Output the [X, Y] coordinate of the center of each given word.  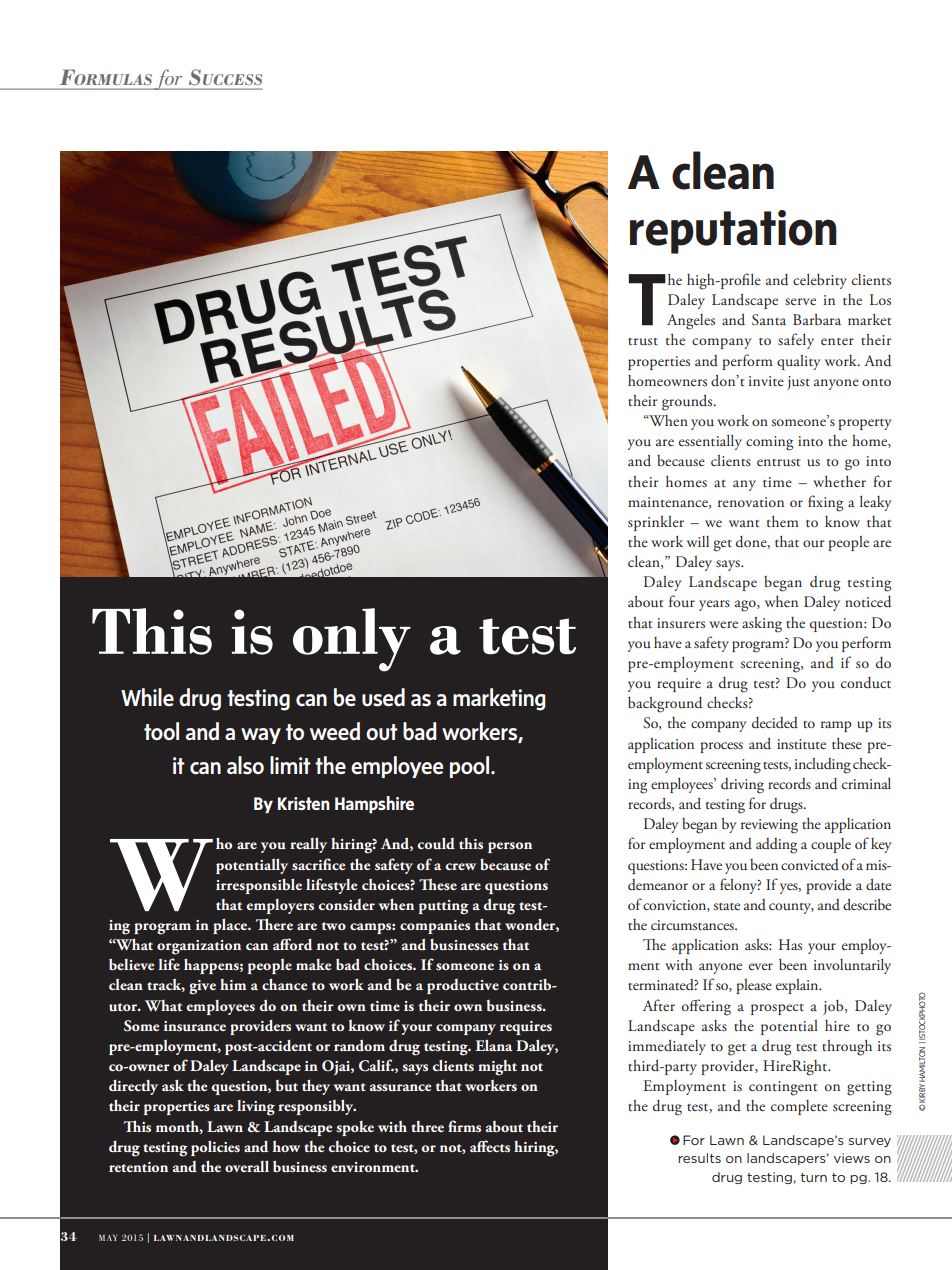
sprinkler [656, 523]
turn [814, 1177]
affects [490, 1146]
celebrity [820, 281]
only [352, 640]
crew [461, 866]
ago [746, 606]
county [791, 908]
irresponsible [259, 886]
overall [247, 1166]
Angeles [691, 322]
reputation [733, 232]
